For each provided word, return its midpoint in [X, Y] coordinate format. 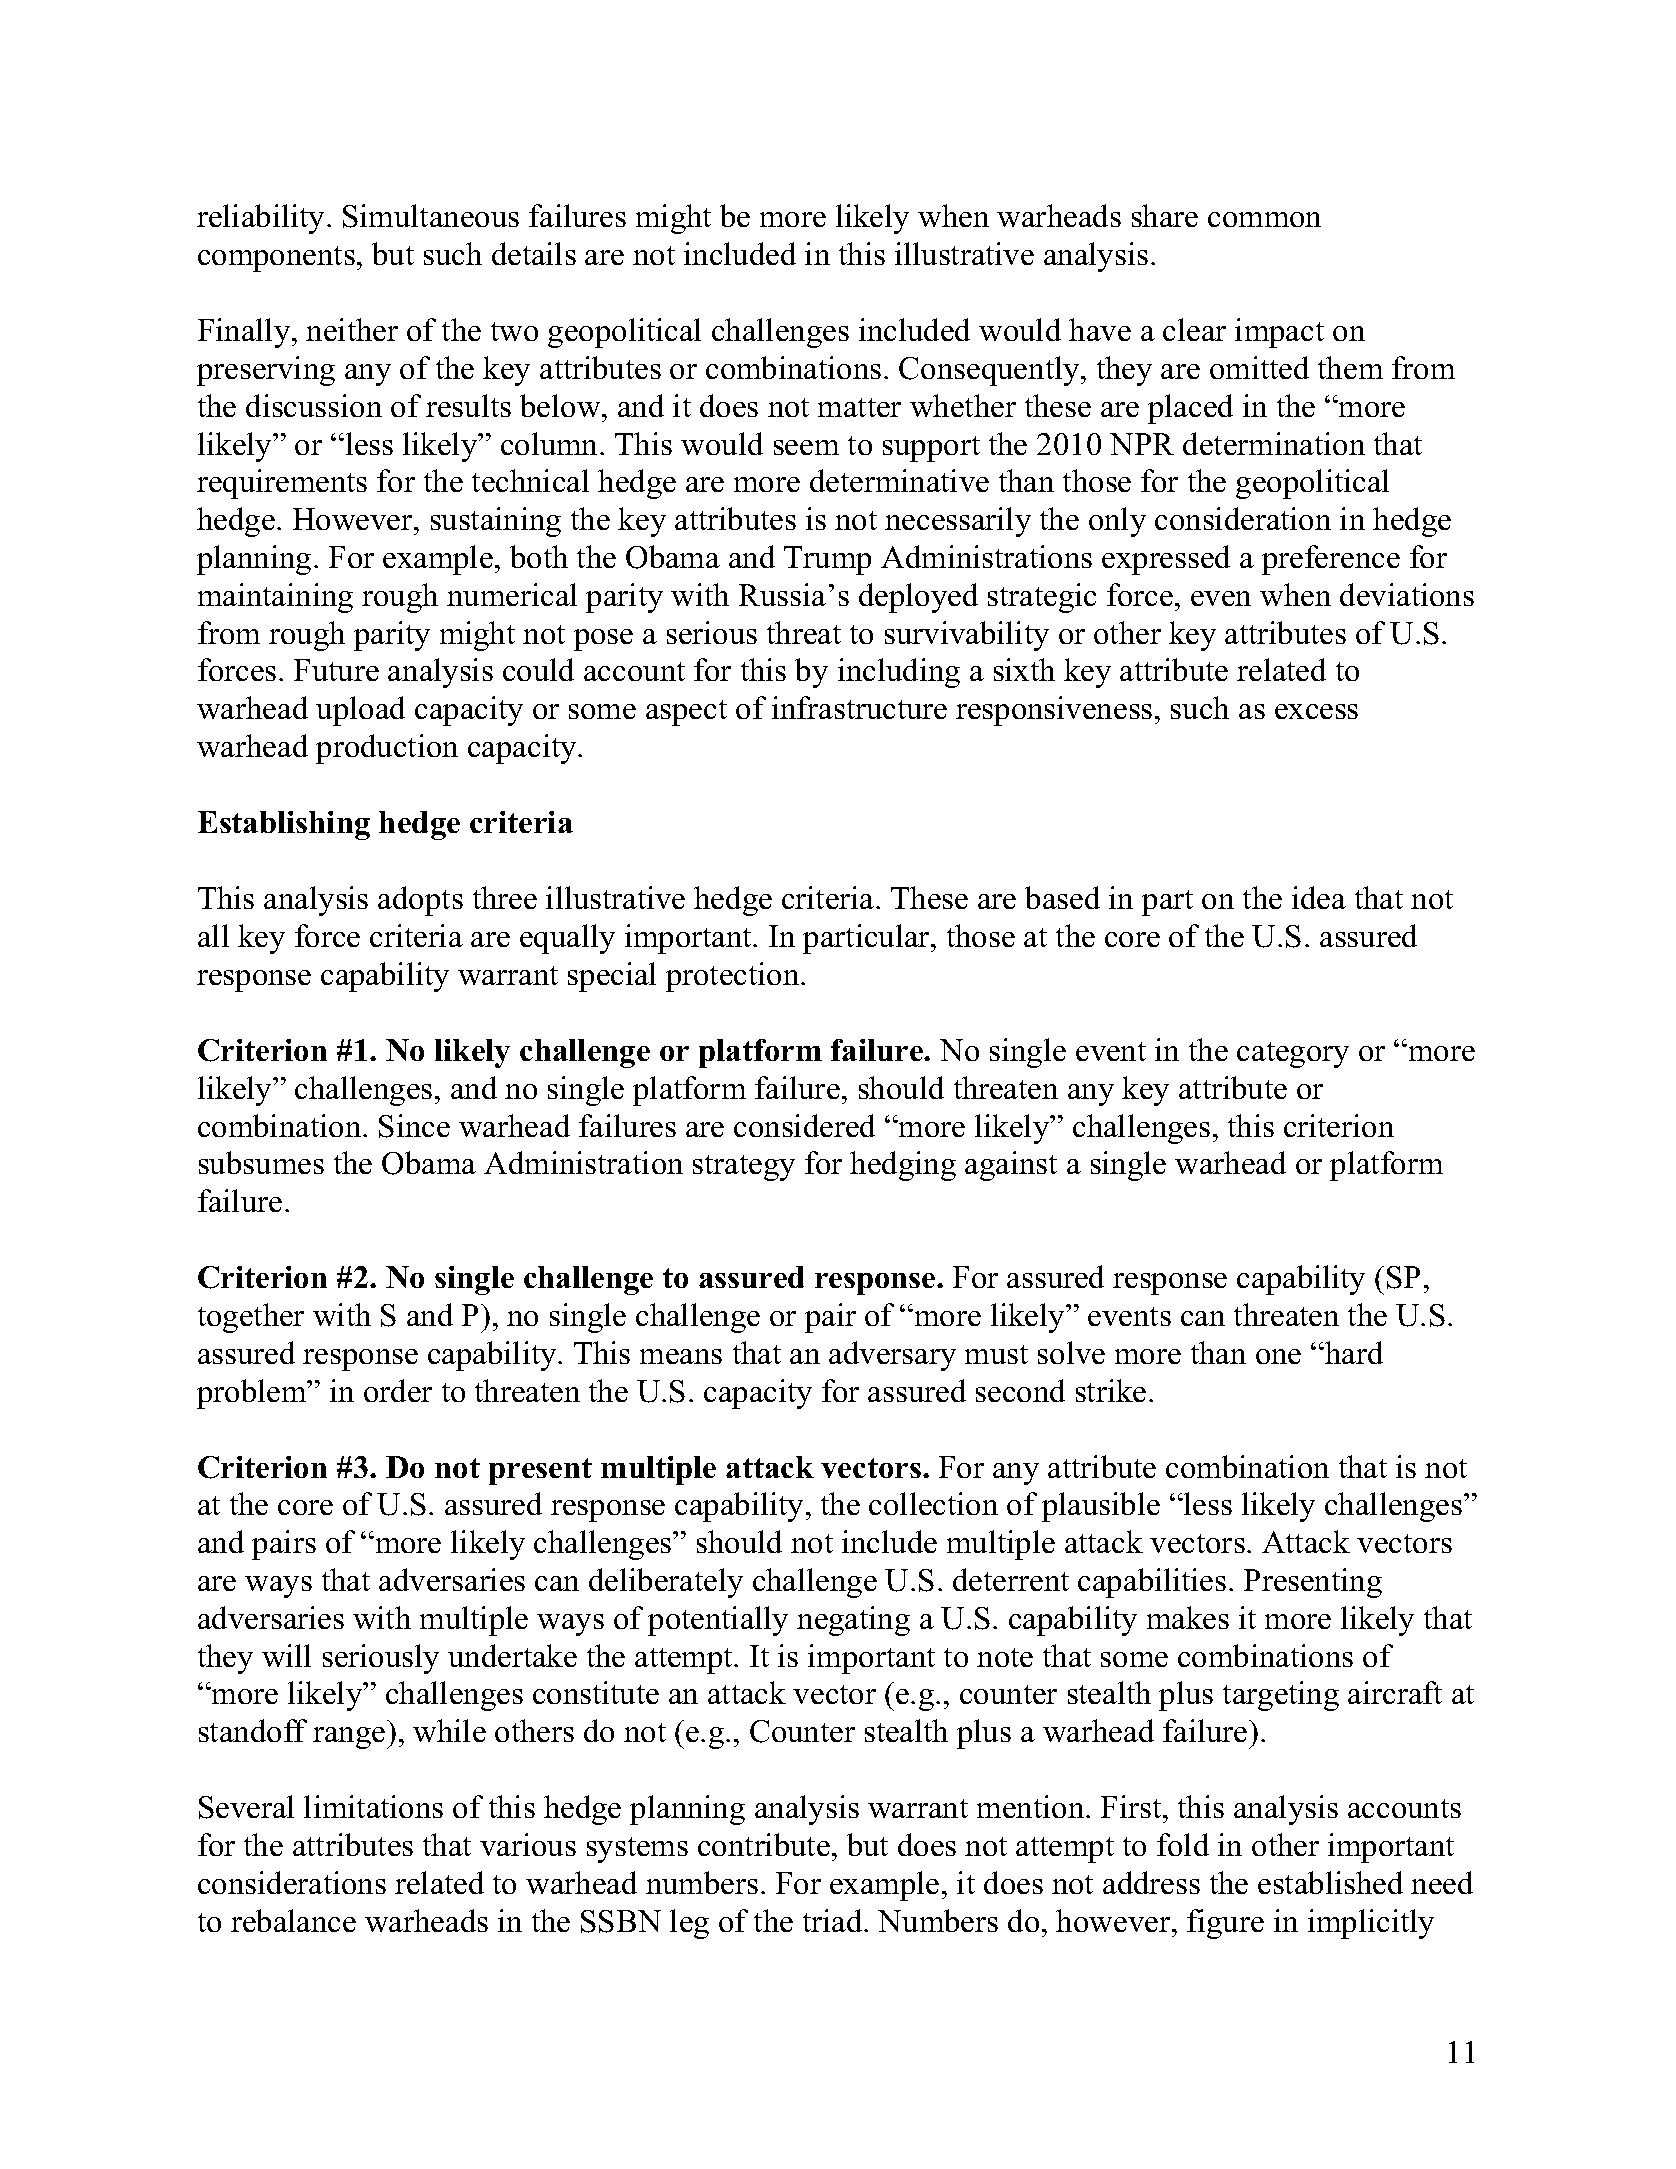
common [1264, 219]
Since [414, 1126]
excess [1316, 711]
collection [933, 1503]
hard [1353, 1352]
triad [834, 1920]
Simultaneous [431, 216]
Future [336, 670]
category [1293, 1055]
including [899, 673]
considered [804, 1125]
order [398, 1390]
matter [859, 407]
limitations [373, 1806]
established [1330, 1882]
